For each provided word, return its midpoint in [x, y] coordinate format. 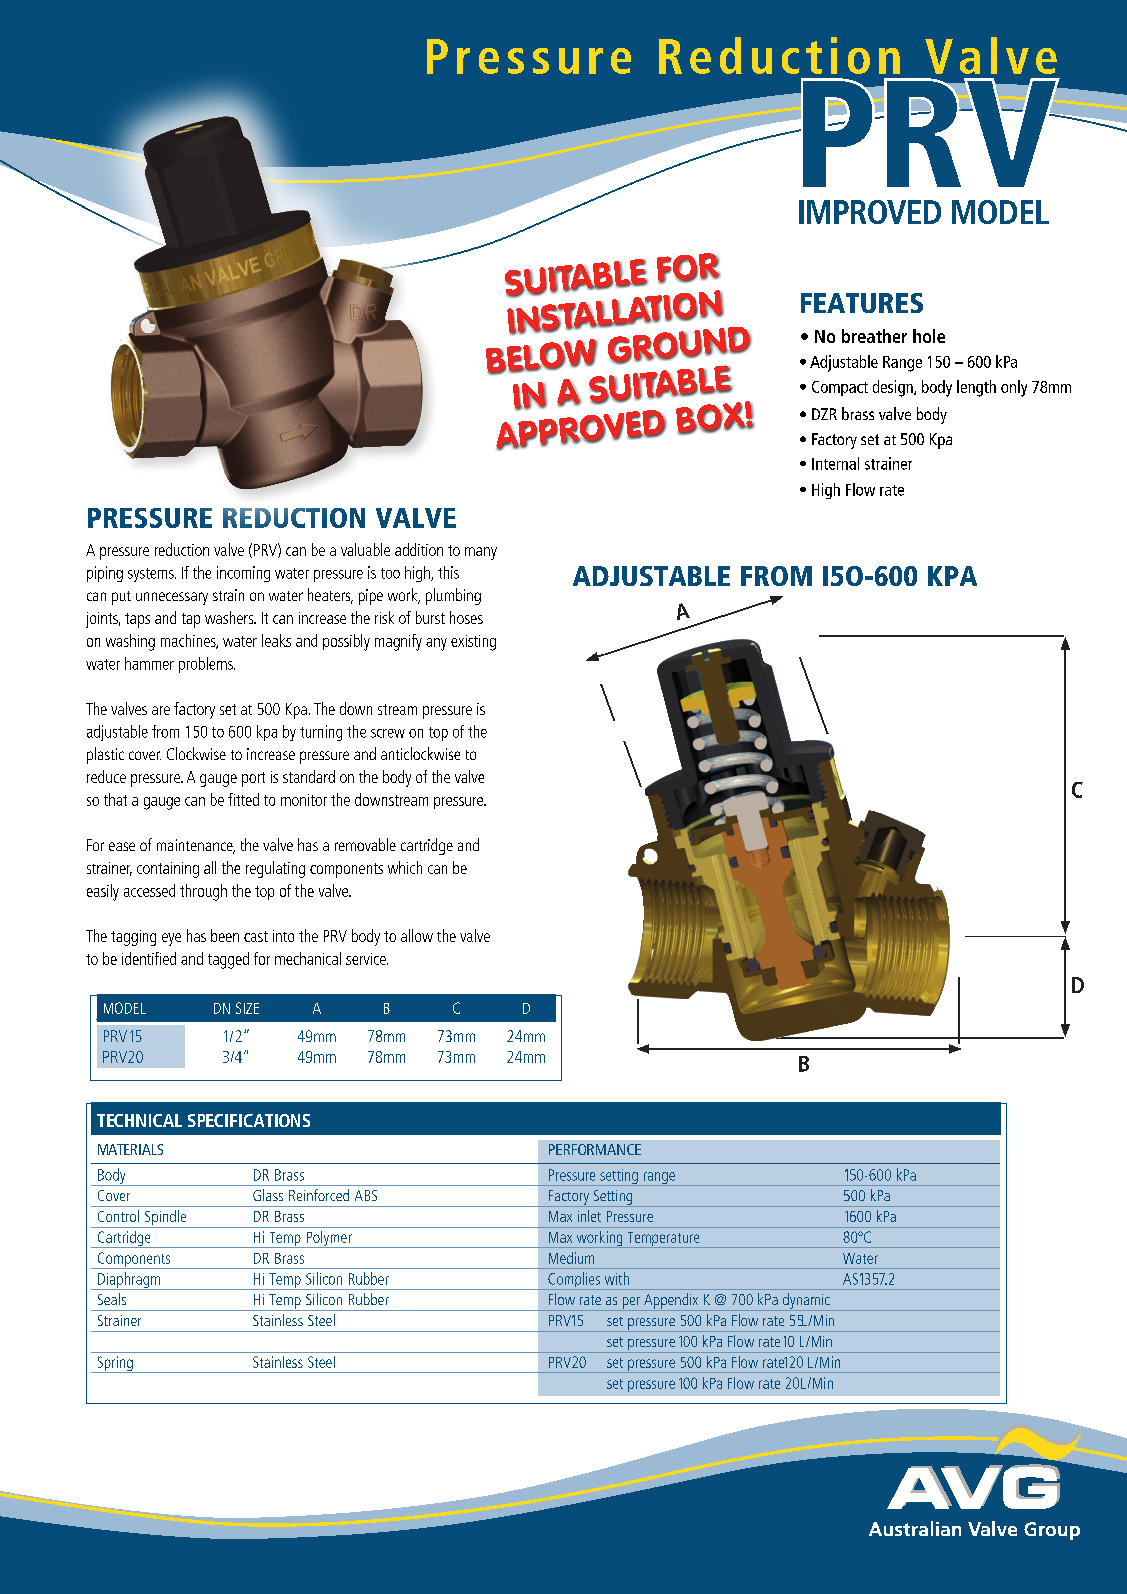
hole [929, 336]
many [481, 553]
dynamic [806, 1302]
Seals [112, 1299]
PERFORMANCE [595, 1149]
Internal [835, 463]
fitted [243, 799]
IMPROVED [870, 212]
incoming [243, 574]
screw [388, 733]
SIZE [247, 1008]
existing [473, 643]
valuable [365, 549]
